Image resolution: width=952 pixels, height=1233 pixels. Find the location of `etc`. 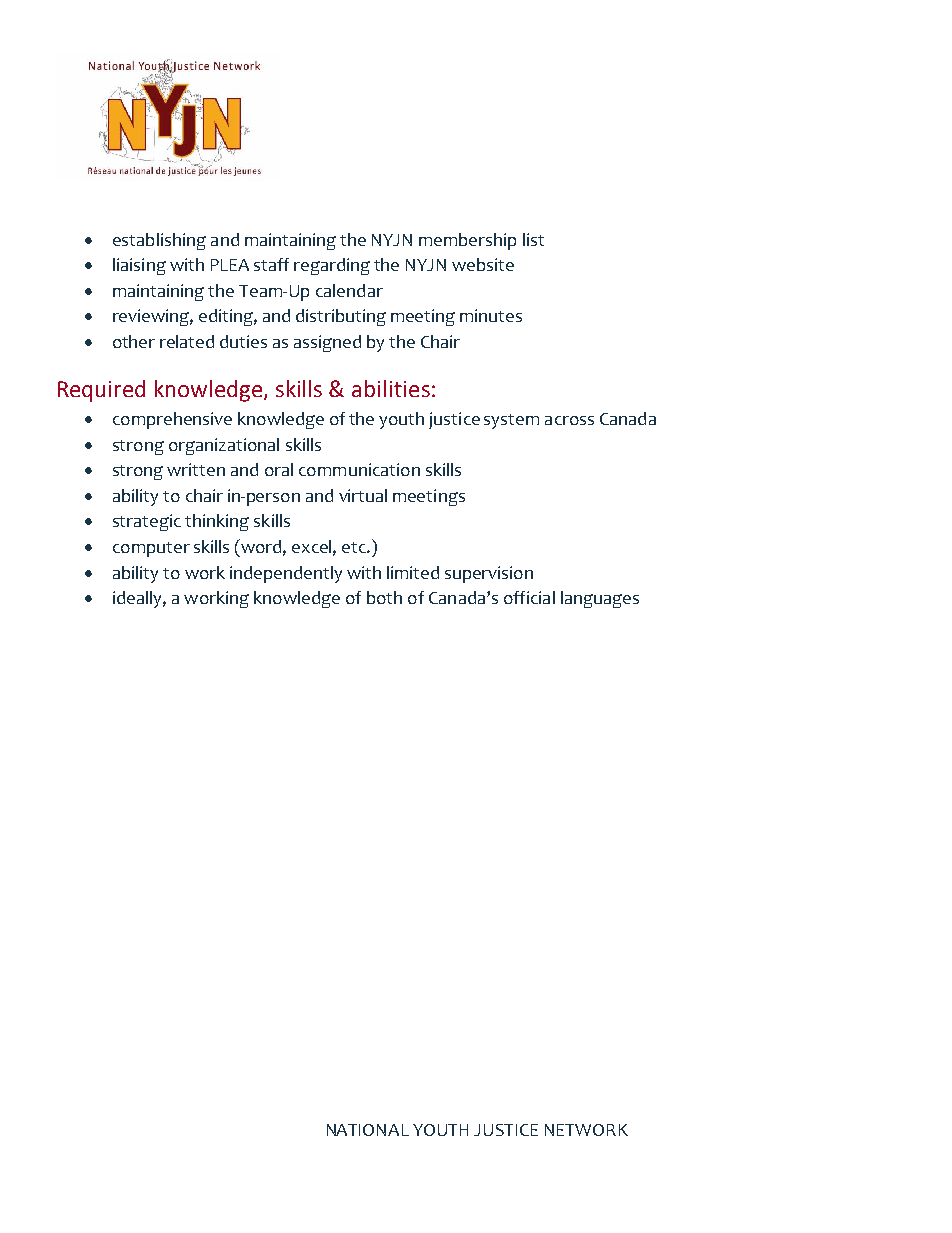

etc is located at coordinates (355, 547).
